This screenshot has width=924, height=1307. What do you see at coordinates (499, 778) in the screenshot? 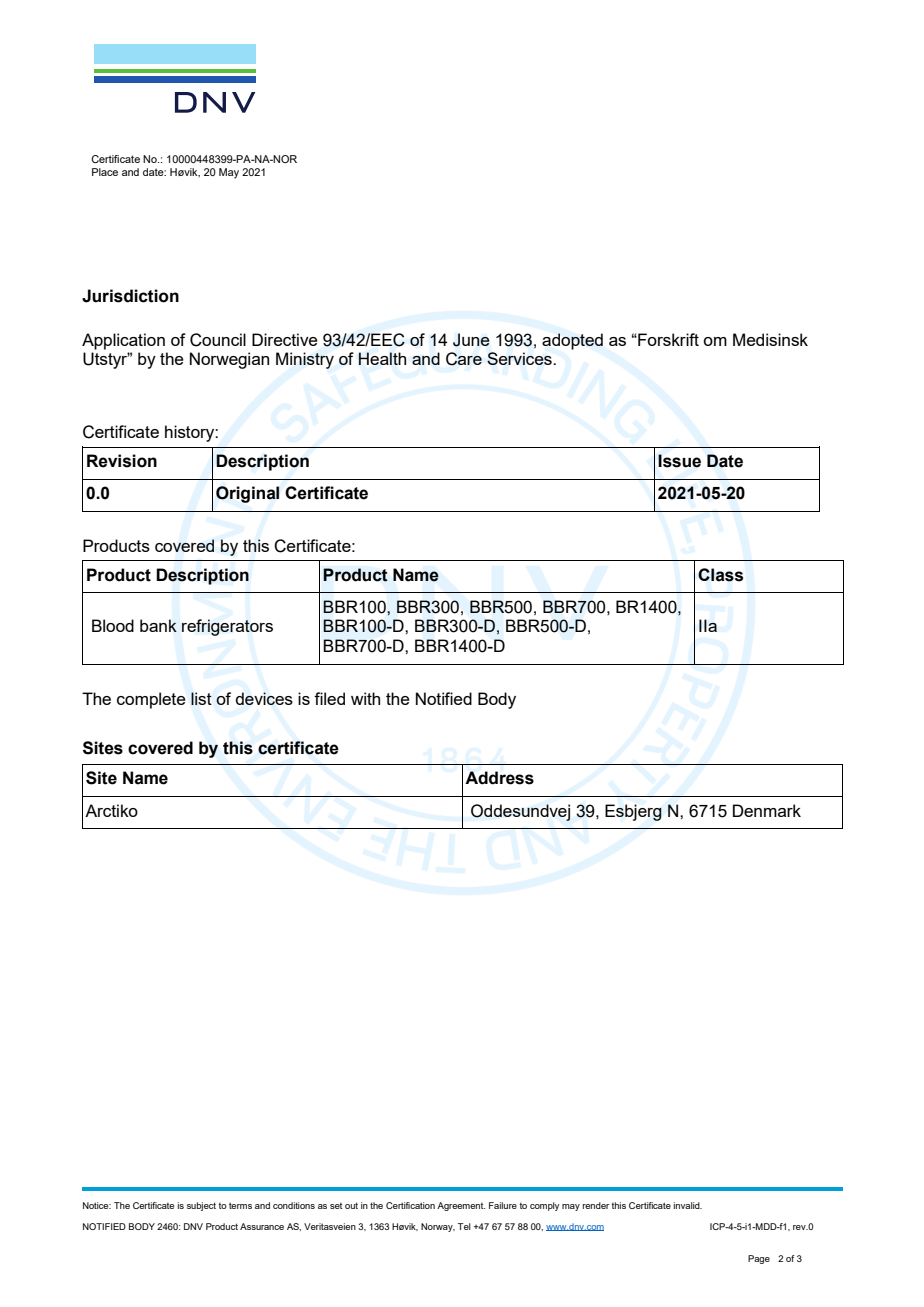
I see `Address` at bounding box center [499, 778].
